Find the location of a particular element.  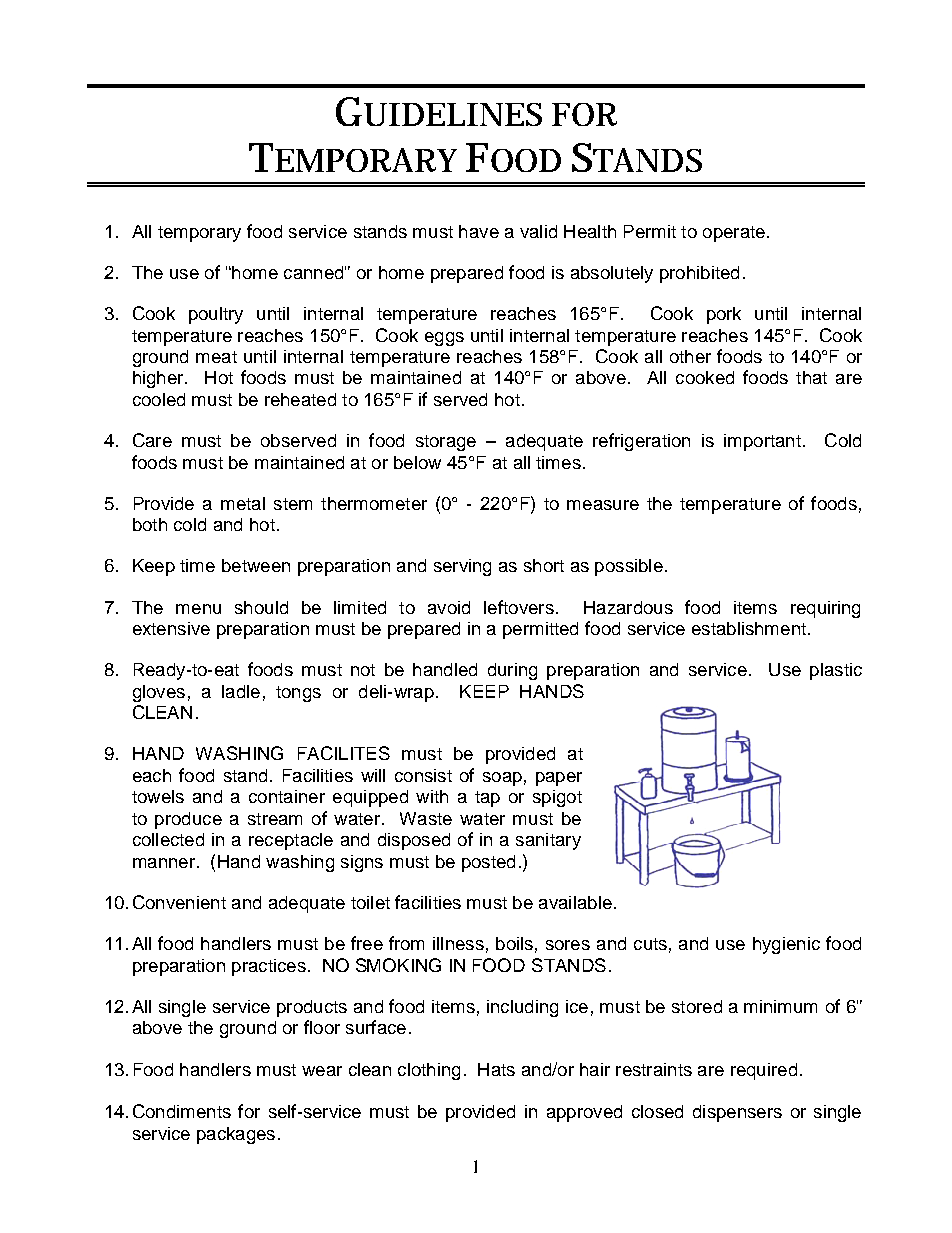

hygienic is located at coordinates (786, 945).
